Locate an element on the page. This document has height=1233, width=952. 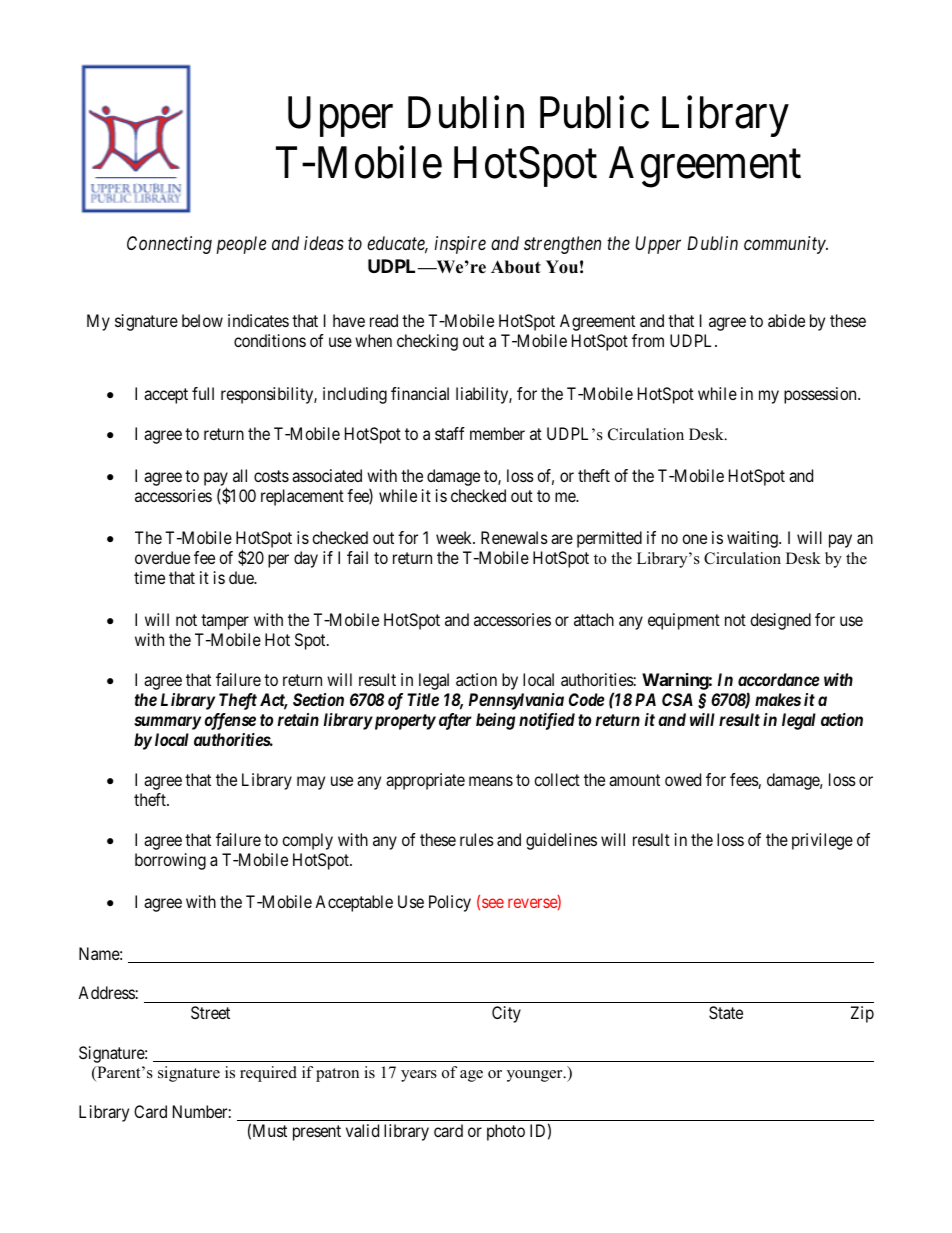
Connecting is located at coordinates (169, 245).
